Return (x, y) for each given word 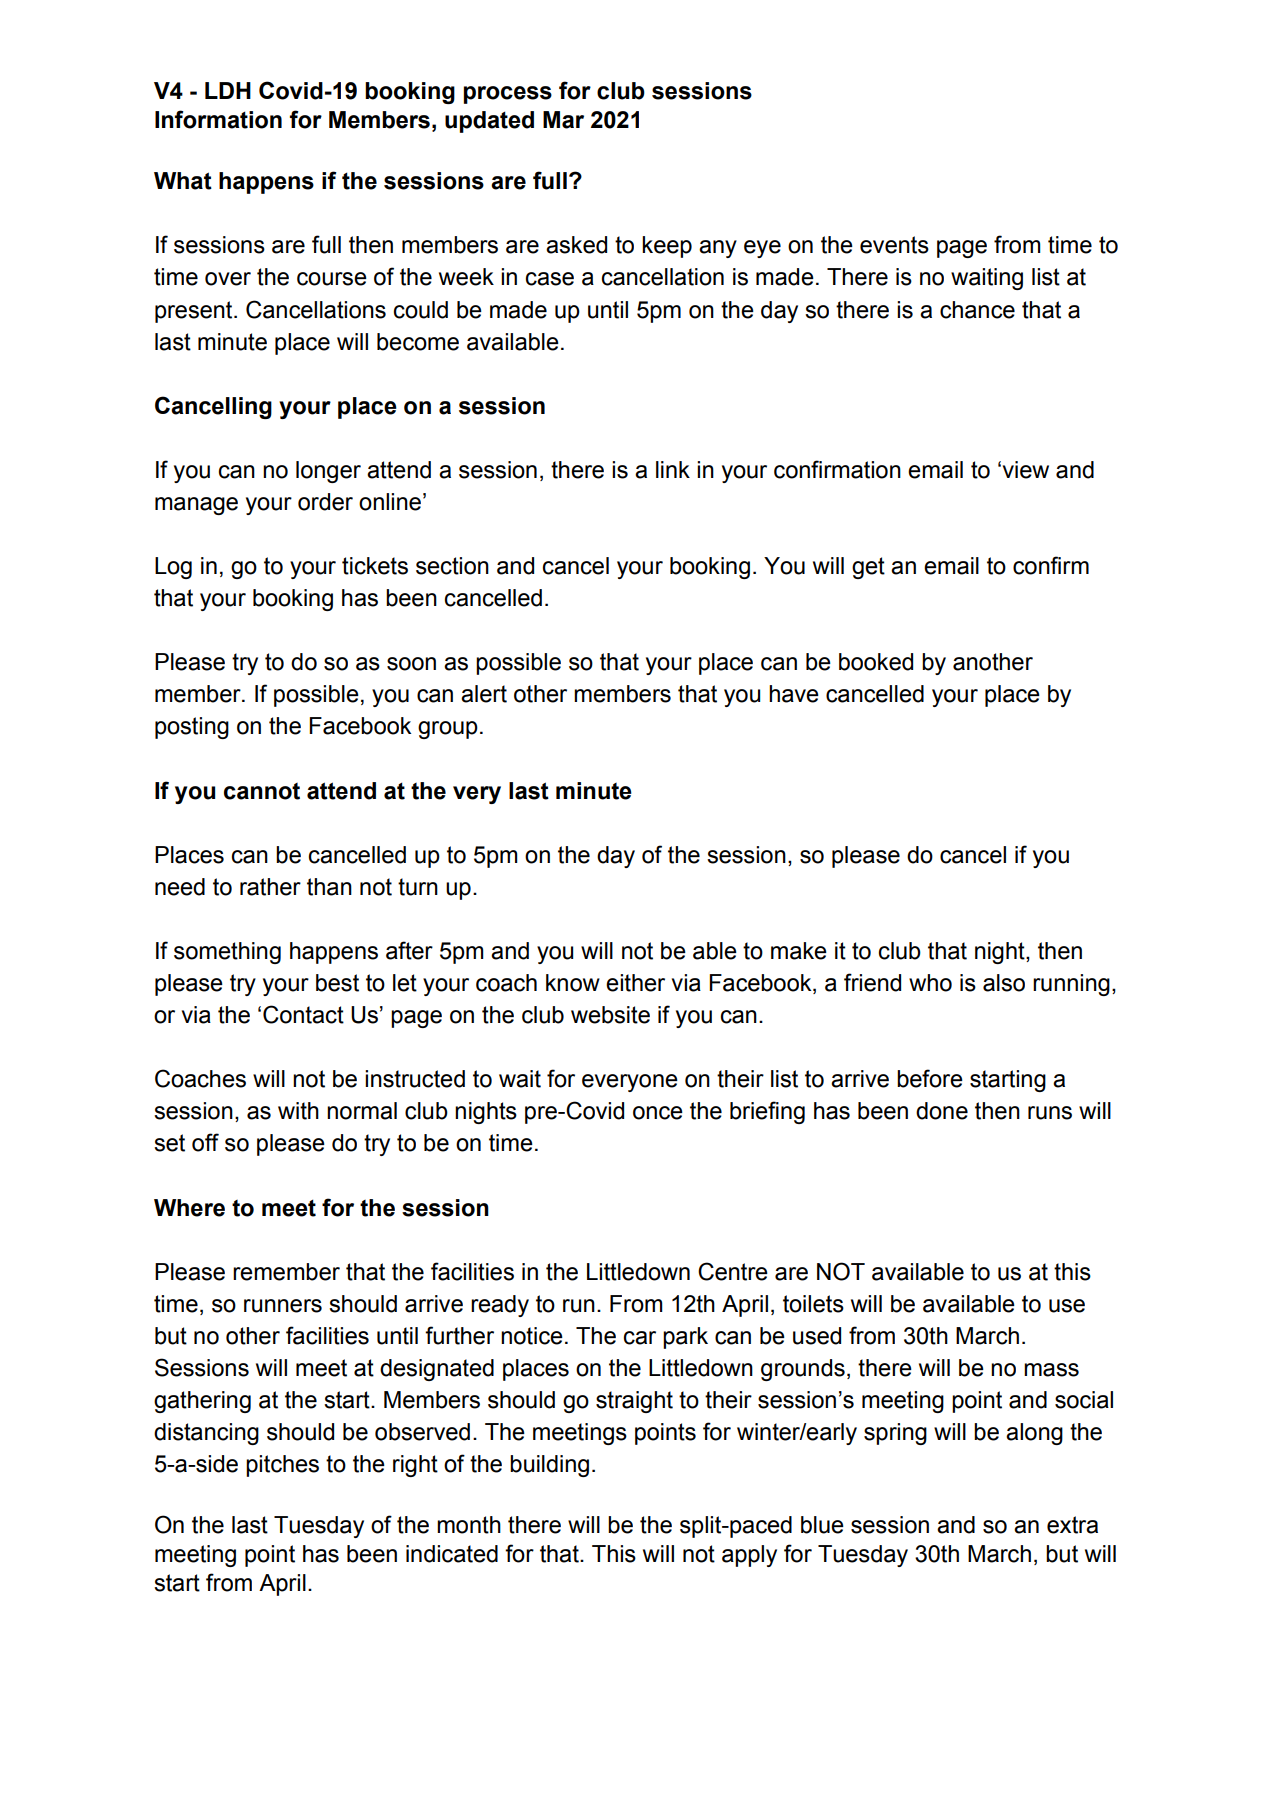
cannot (262, 791)
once (658, 1113)
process (508, 95)
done (942, 1111)
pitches (282, 1466)
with (298, 1111)
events (894, 245)
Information (218, 119)
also (1004, 983)
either (635, 983)
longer (328, 472)
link (673, 469)
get (868, 568)
